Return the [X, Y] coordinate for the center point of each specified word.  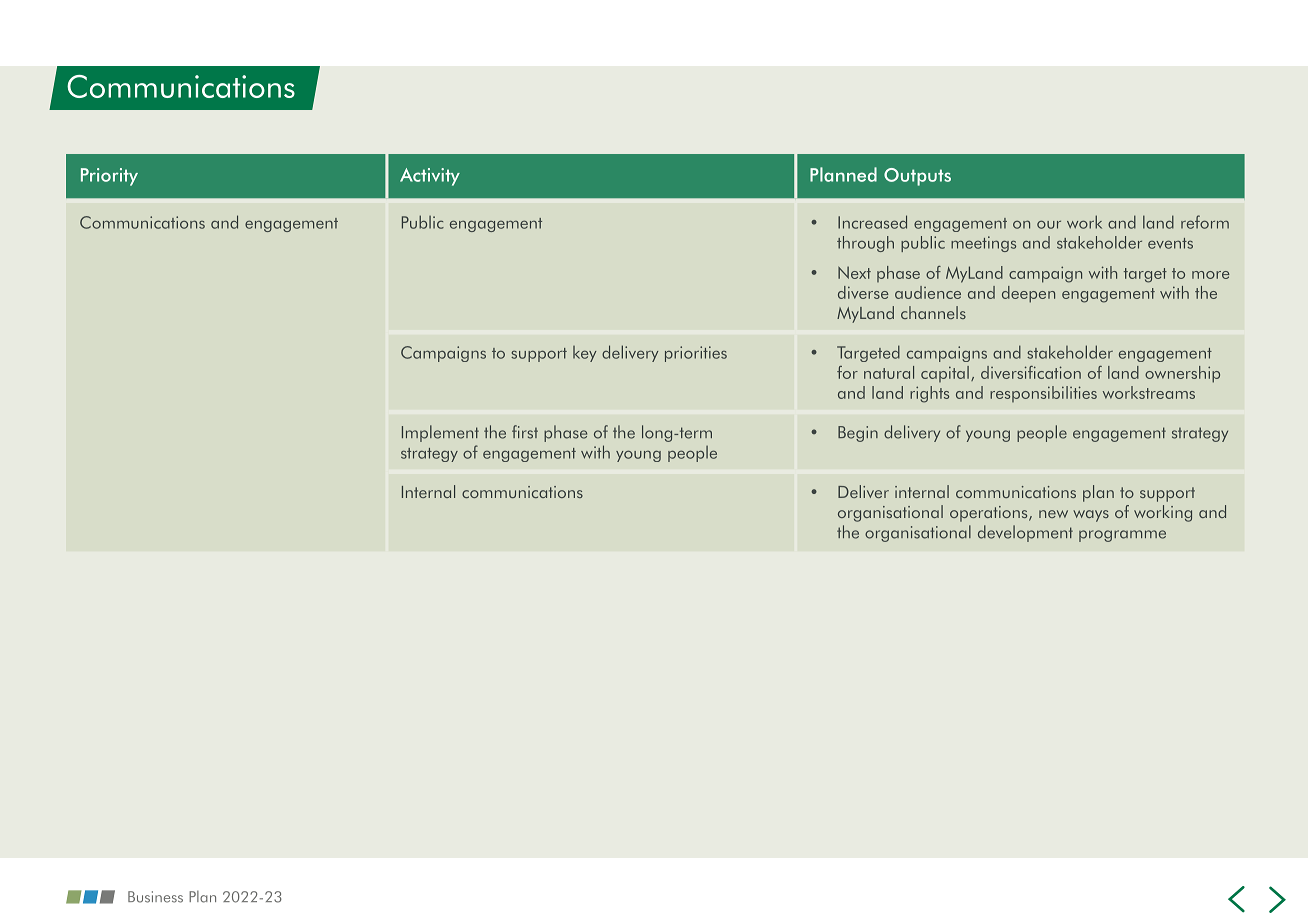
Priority [109, 177]
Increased [872, 222]
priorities [696, 354]
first [525, 432]
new [1053, 514]
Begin [858, 434]
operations [990, 514]
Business [155, 897]
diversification [1031, 372]
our [1049, 224]
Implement [440, 433]
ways [1091, 516]
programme [1122, 536]
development [1025, 533]
